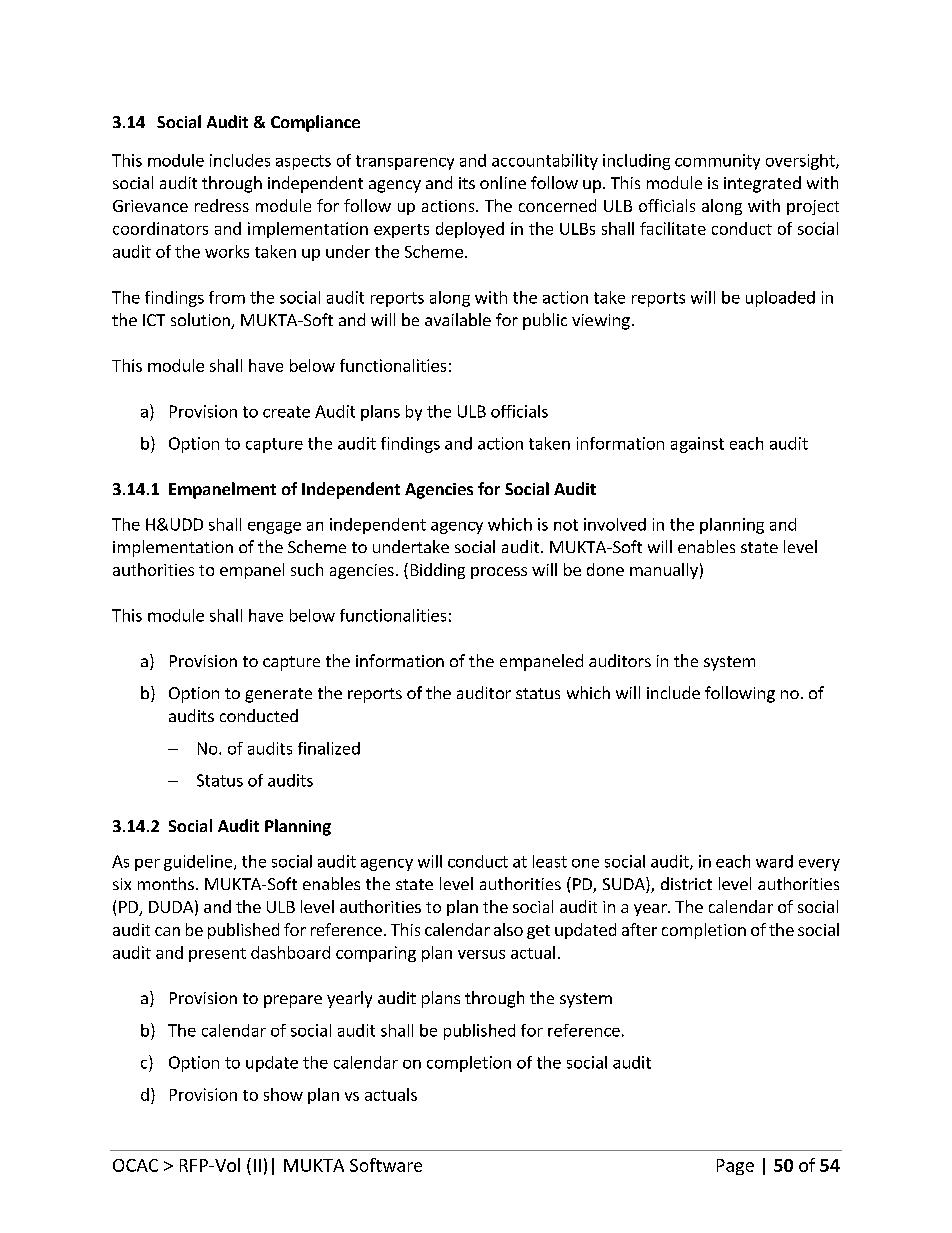 The width and height of the screenshot is (952, 1233). Describe the element at coordinates (201, 321) in the screenshot. I see `solution` at that location.
